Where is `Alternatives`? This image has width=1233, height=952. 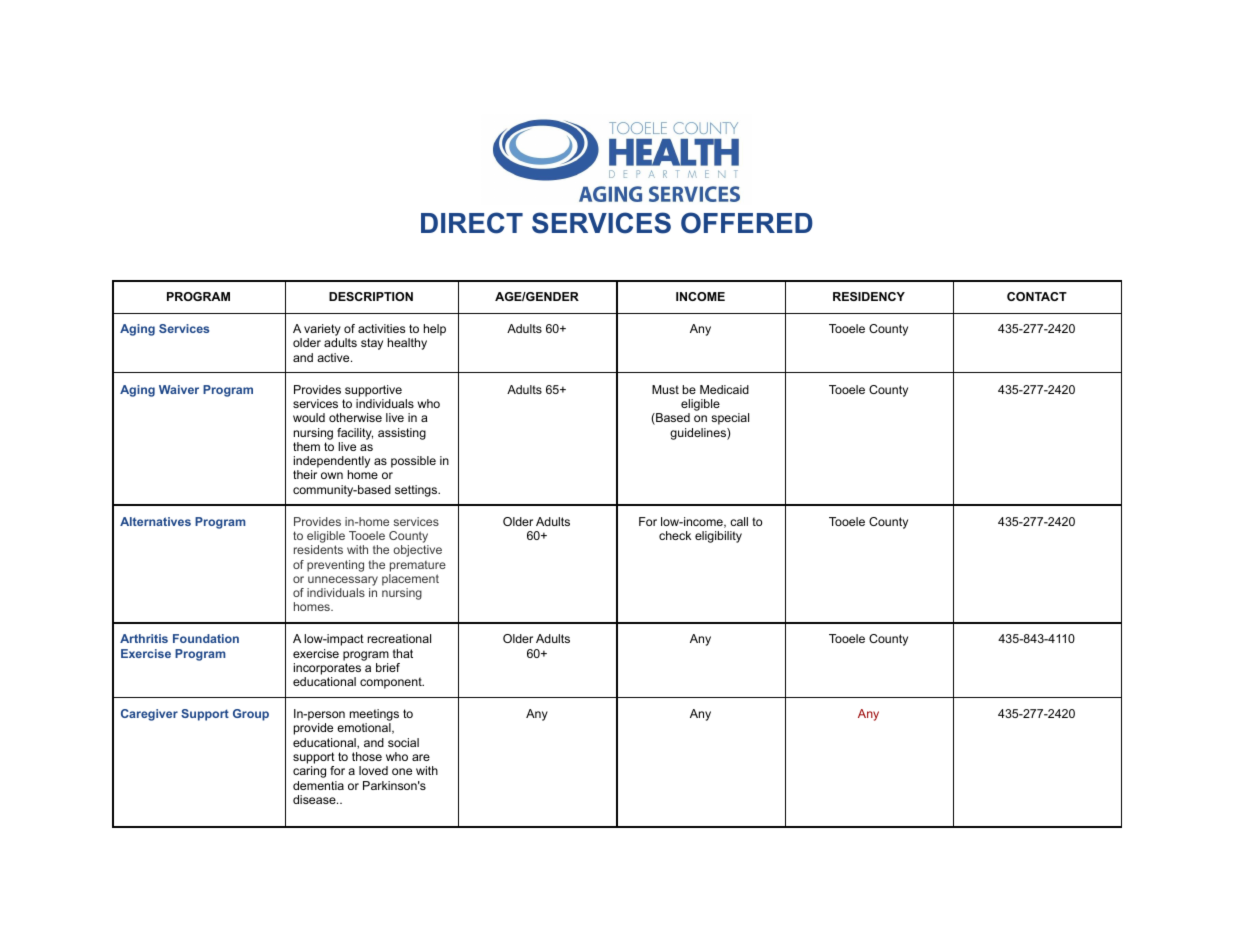 Alternatives is located at coordinates (155, 521).
